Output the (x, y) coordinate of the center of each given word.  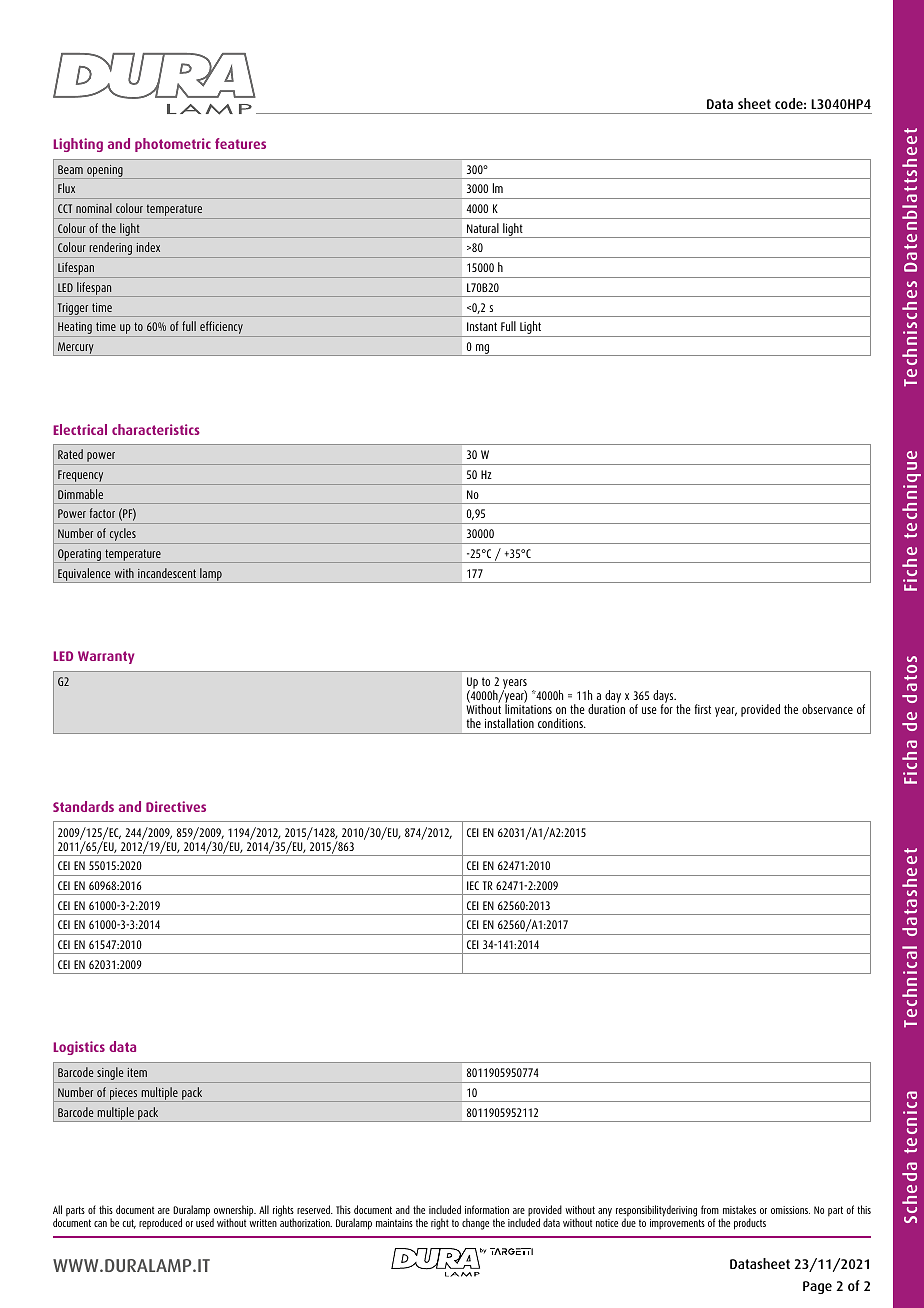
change (475, 1224)
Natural (483, 228)
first (703, 709)
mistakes (739, 1209)
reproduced (160, 1224)
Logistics (79, 1048)
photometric (173, 145)
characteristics (156, 429)
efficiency (221, 329)
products (750, 1224)
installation (509, 723)
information (487, 1209)
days (664, 698)
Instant (482, 326)
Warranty (106, 657)
